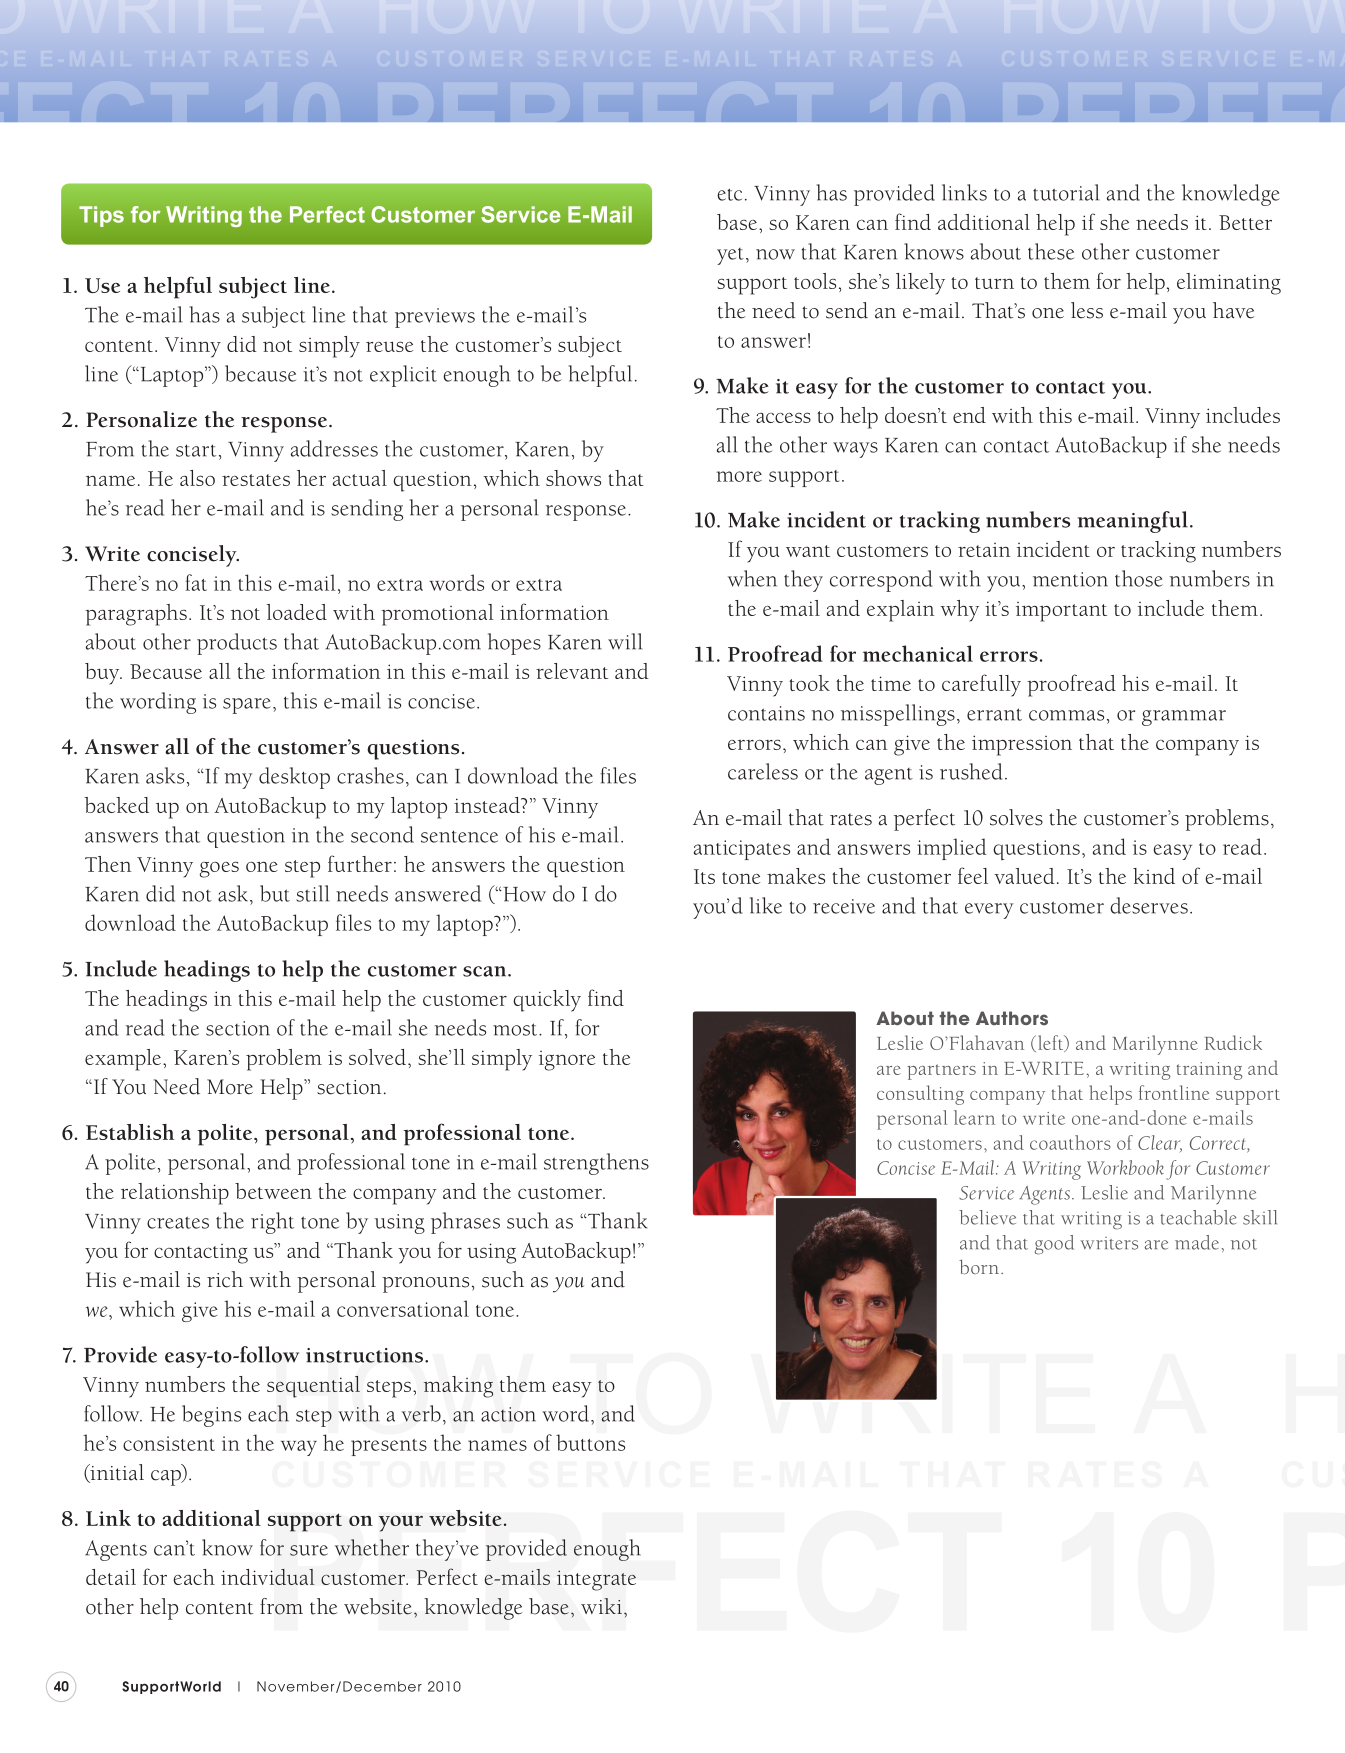 This document has width=1345, height=1753. Describe the element at coordinates (101, 216) in the document. I see `Tips` at that location.
